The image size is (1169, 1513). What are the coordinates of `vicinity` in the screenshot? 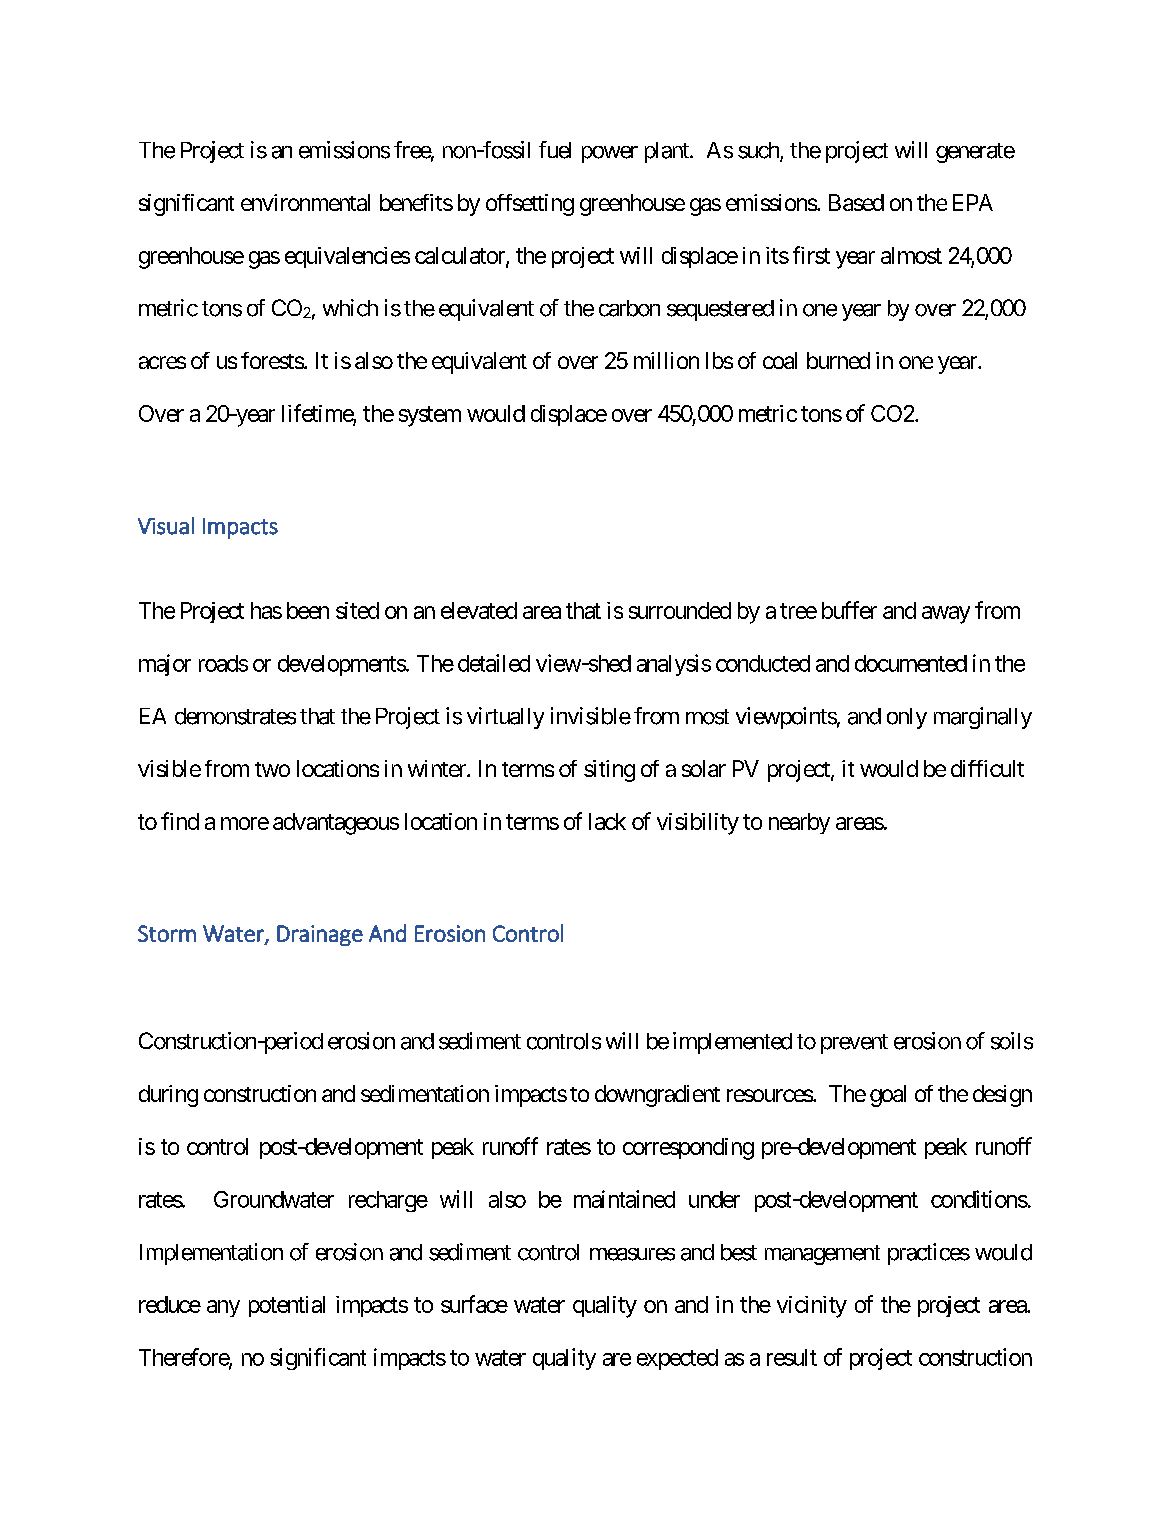 It's located at (812, 1307).
